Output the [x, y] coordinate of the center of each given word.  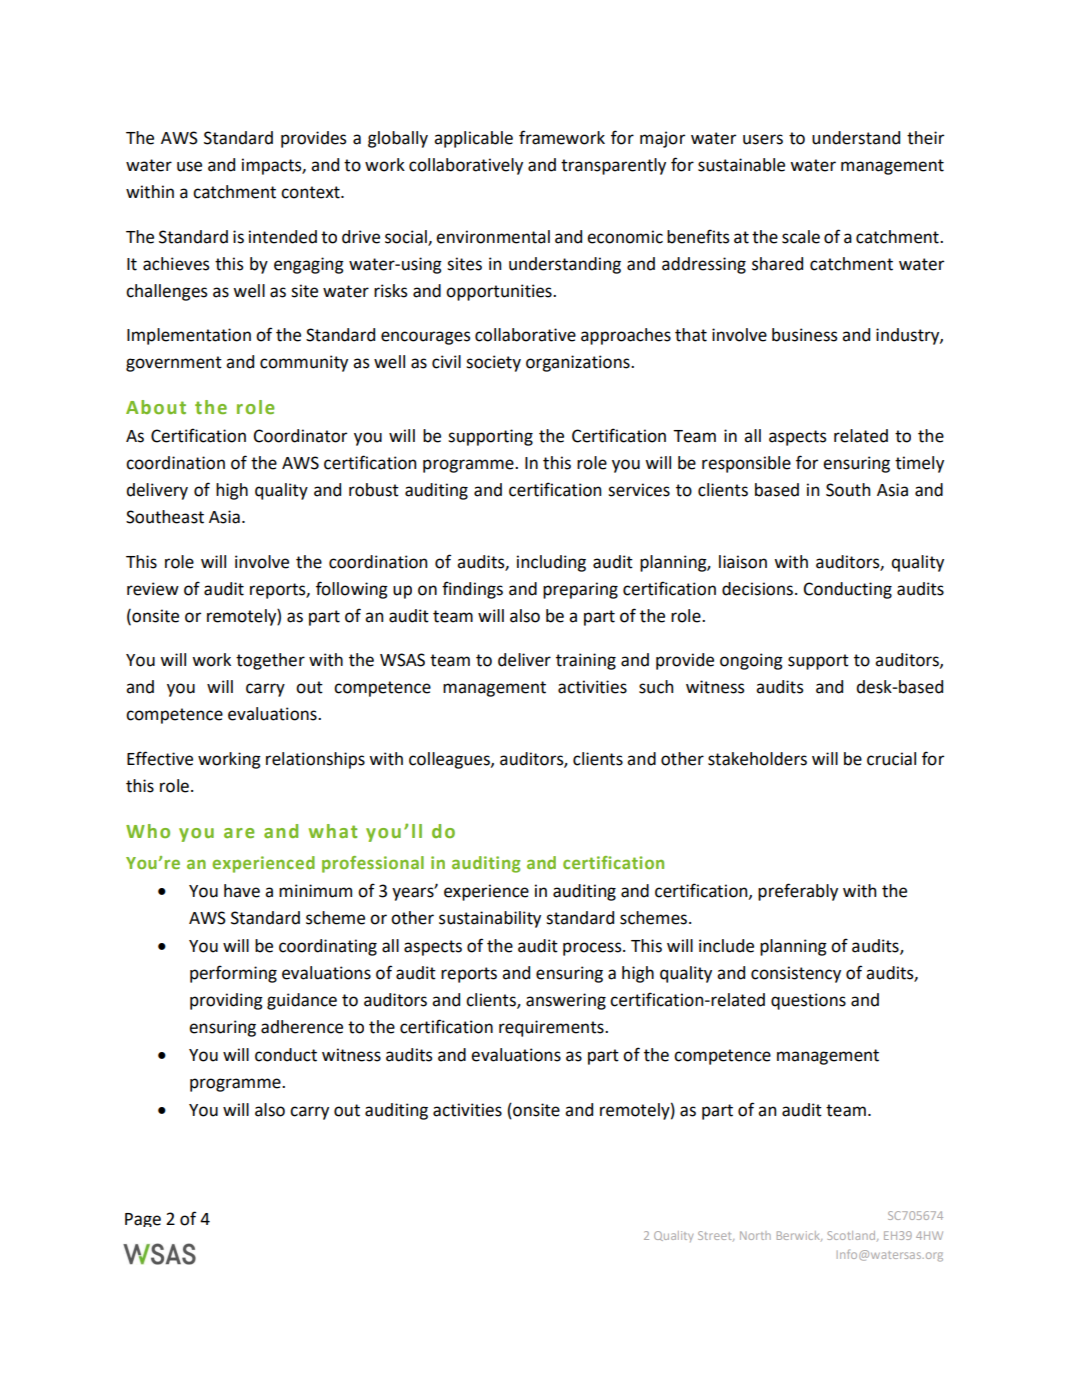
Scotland [852, 1236]
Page [143, 1220]
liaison [743, 562]
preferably [798, 892]
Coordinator [300, 436]
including [551, 563]
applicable [473, 139]
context [311, 192]
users [763, 139]
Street [716, 1236]
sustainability [490, 919]
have [242, 891]
